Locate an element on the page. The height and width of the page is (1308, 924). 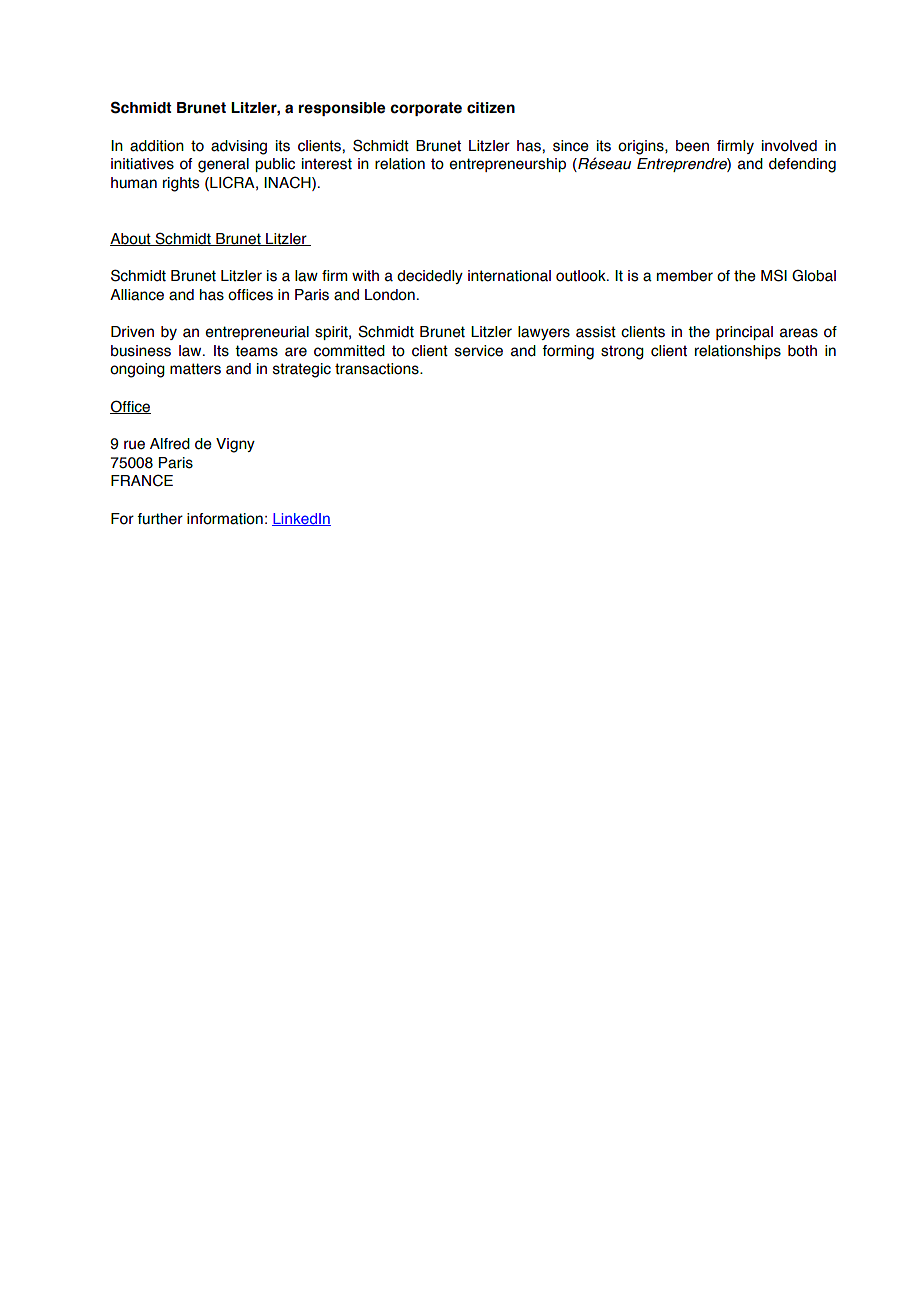
both is located at coordinates (802, 351).
